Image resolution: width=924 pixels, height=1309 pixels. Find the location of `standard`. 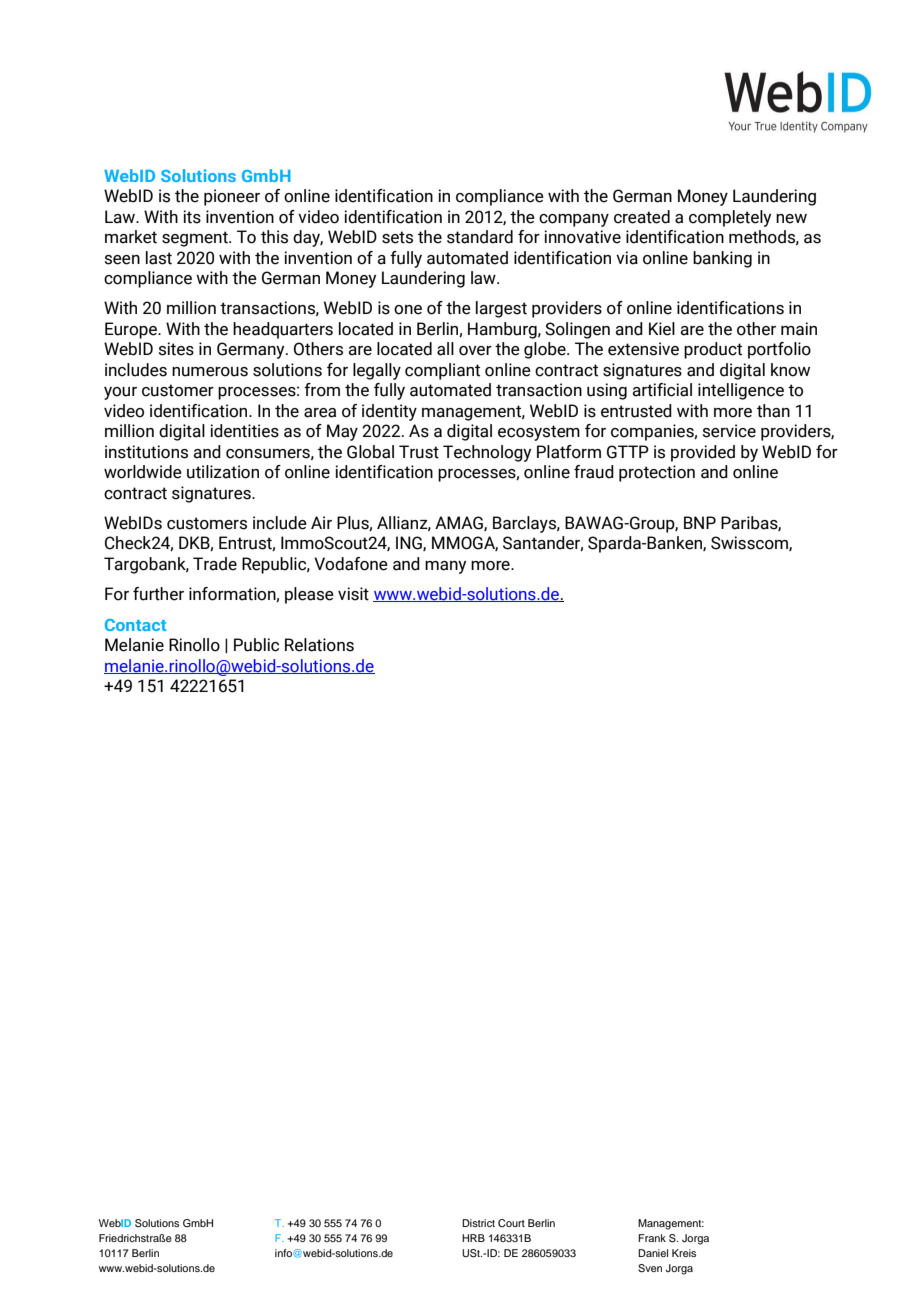

standard is located at coordinates (480, 237).
